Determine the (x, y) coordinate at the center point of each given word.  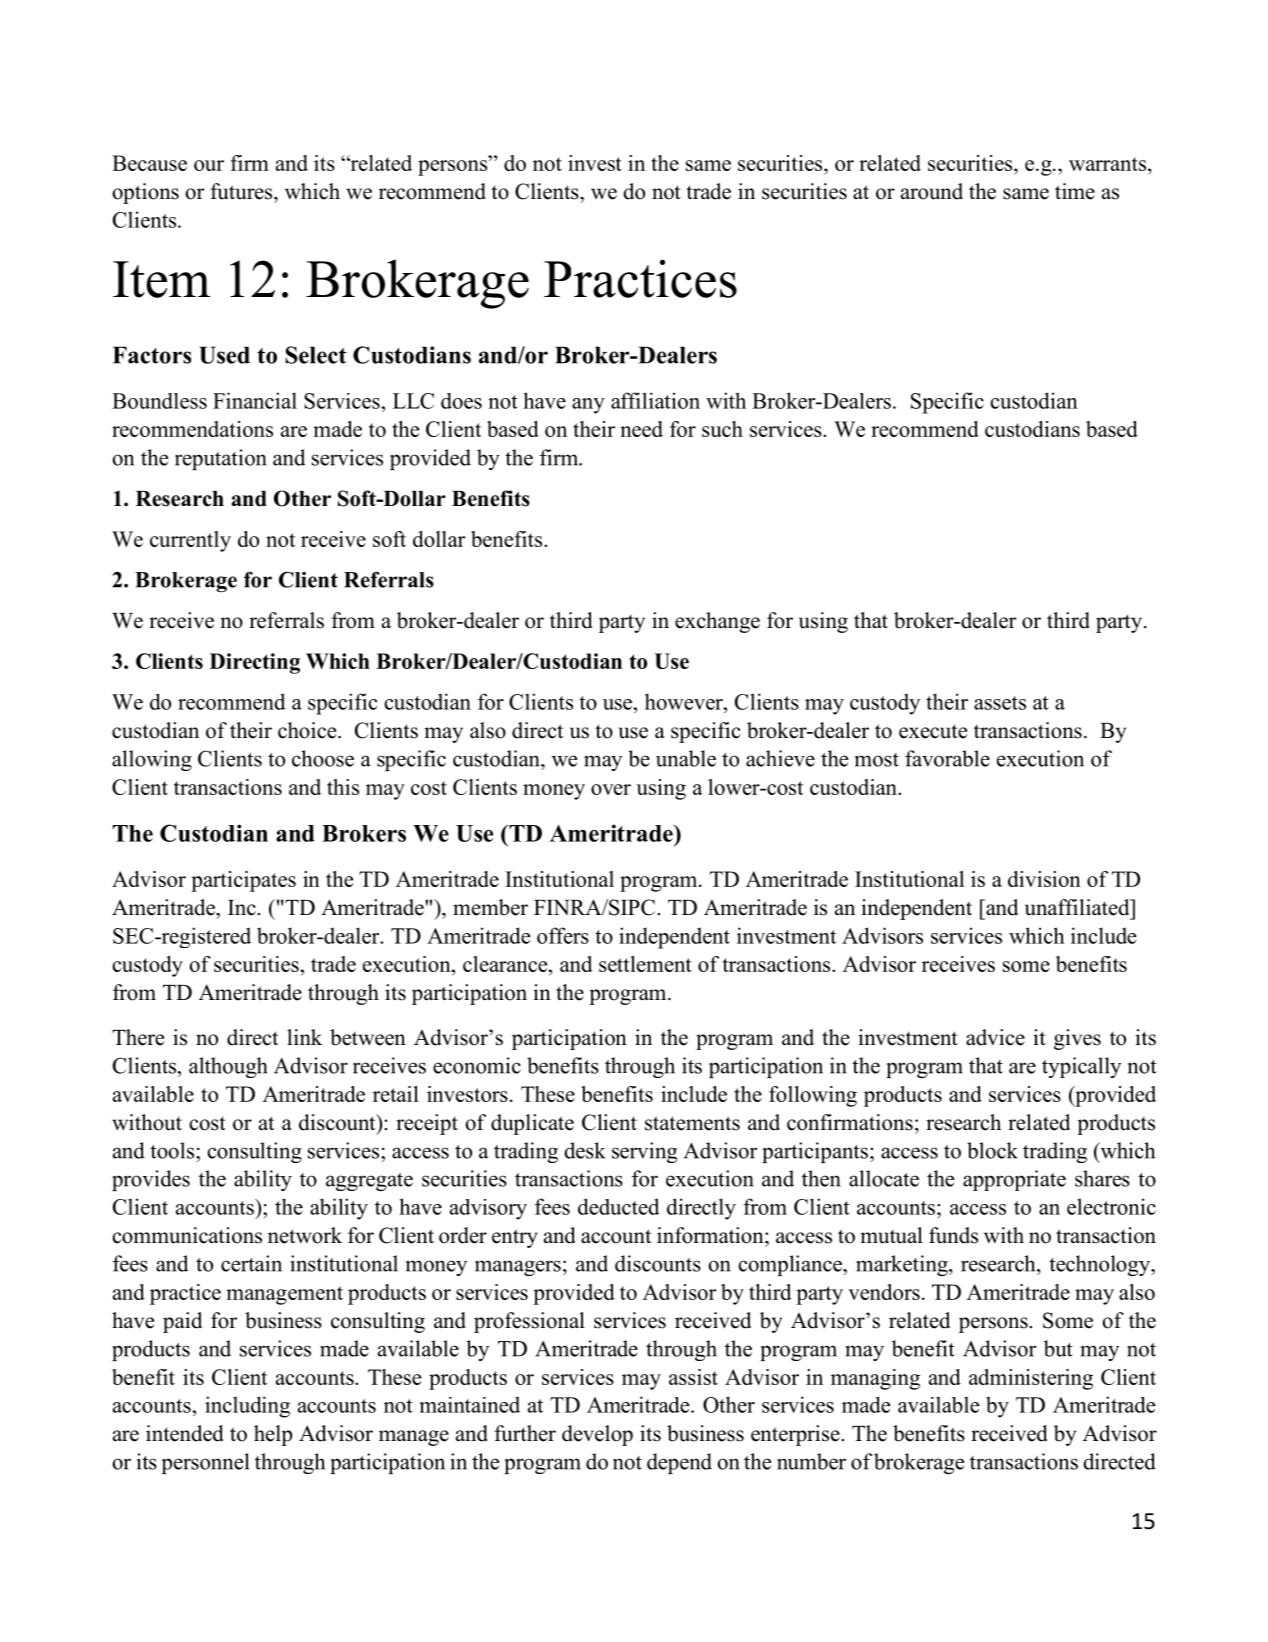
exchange (717, 622)
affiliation (655, 400)
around (932, 191)
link (304, 1037)
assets (1000, 703)
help (273, 1435)
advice (995, 1037)
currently (190, 541)
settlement (645, 964)
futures (242, 191)
